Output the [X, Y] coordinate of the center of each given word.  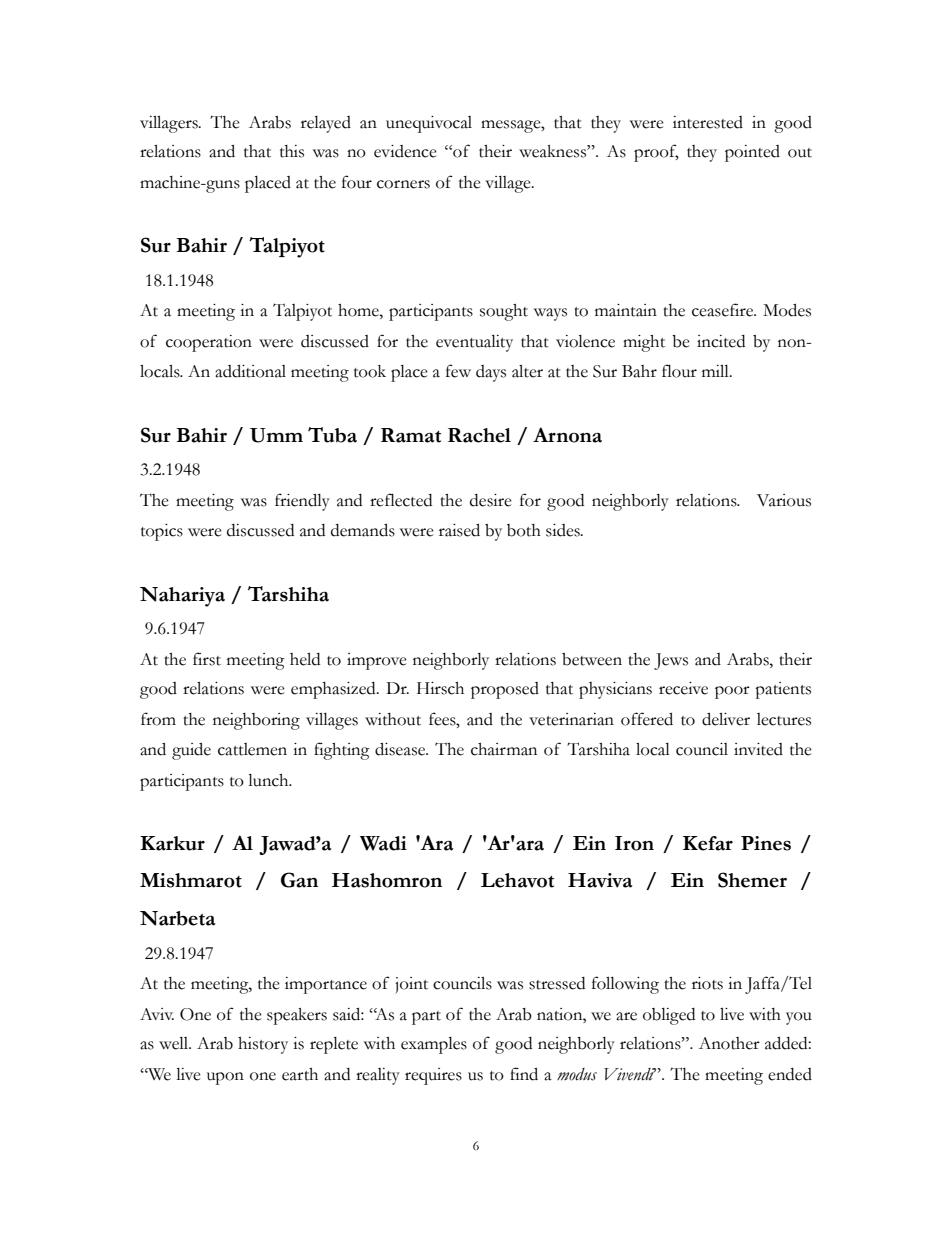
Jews [671, 661]
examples [434, 1045]
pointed [752, 153]
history [263, 1045]
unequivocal [429, 124]
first [207, 659]
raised [459, 530]
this [292, 151]
